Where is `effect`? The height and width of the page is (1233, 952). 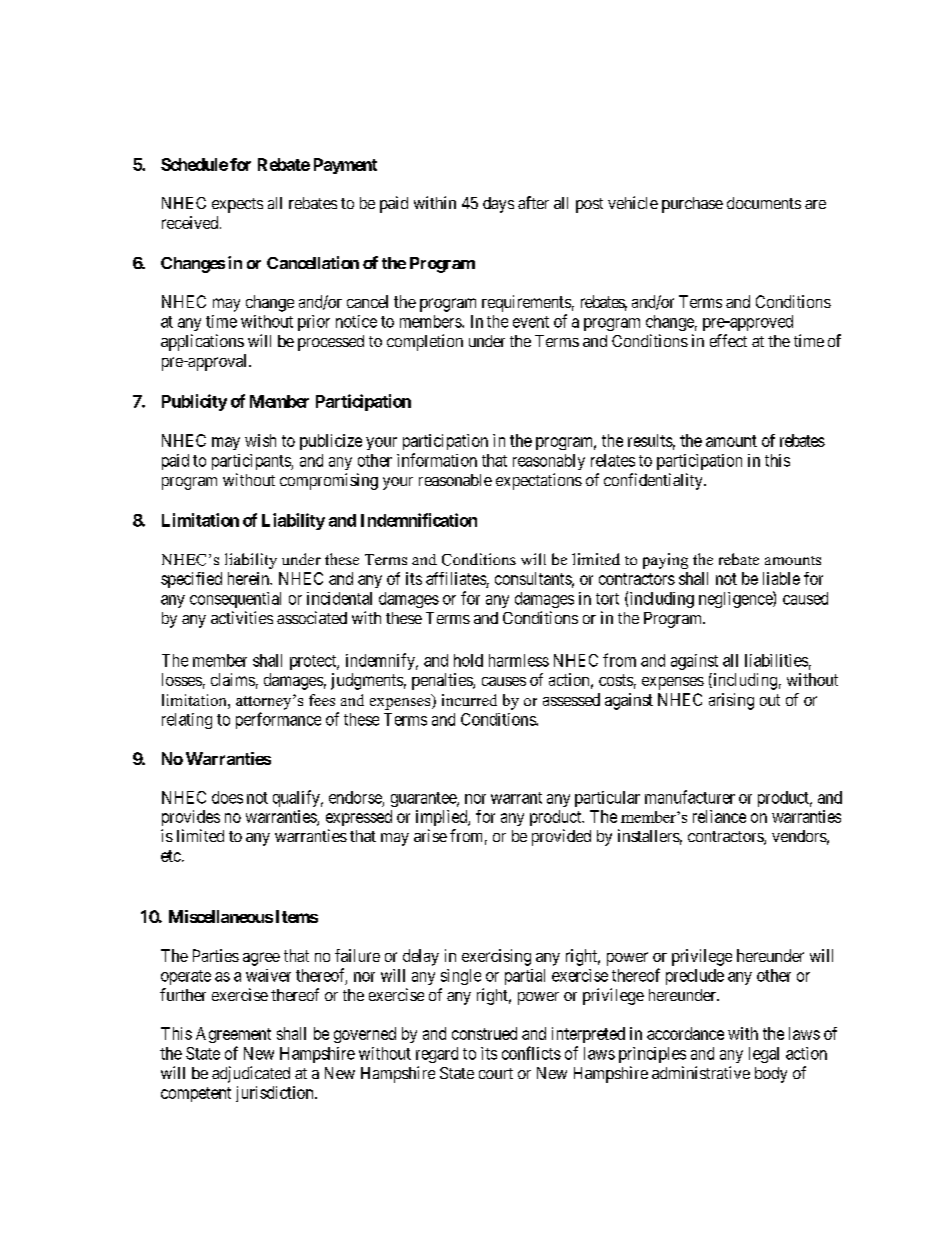 effect is located at coordinates (728, 340).
